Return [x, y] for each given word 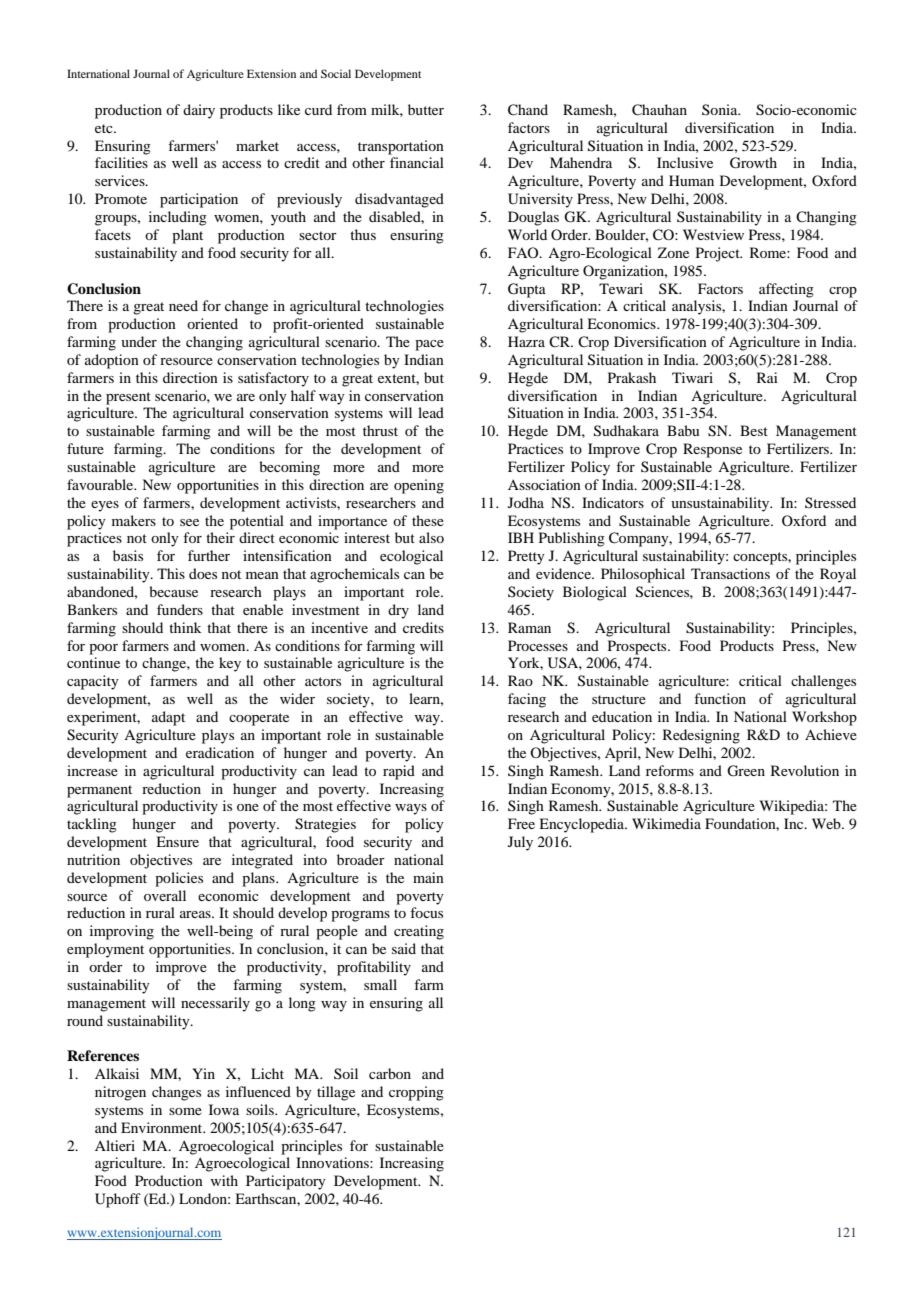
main [428, 877]
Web [827, 823]
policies [179, 879]
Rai [767, 377]
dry [398, 611]
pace [429, 345]
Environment [163, 1127]
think [185, 627]
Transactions [730, 573]
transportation [401, 147]
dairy [199, 111]
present [128, 398]
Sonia [721, 109]
